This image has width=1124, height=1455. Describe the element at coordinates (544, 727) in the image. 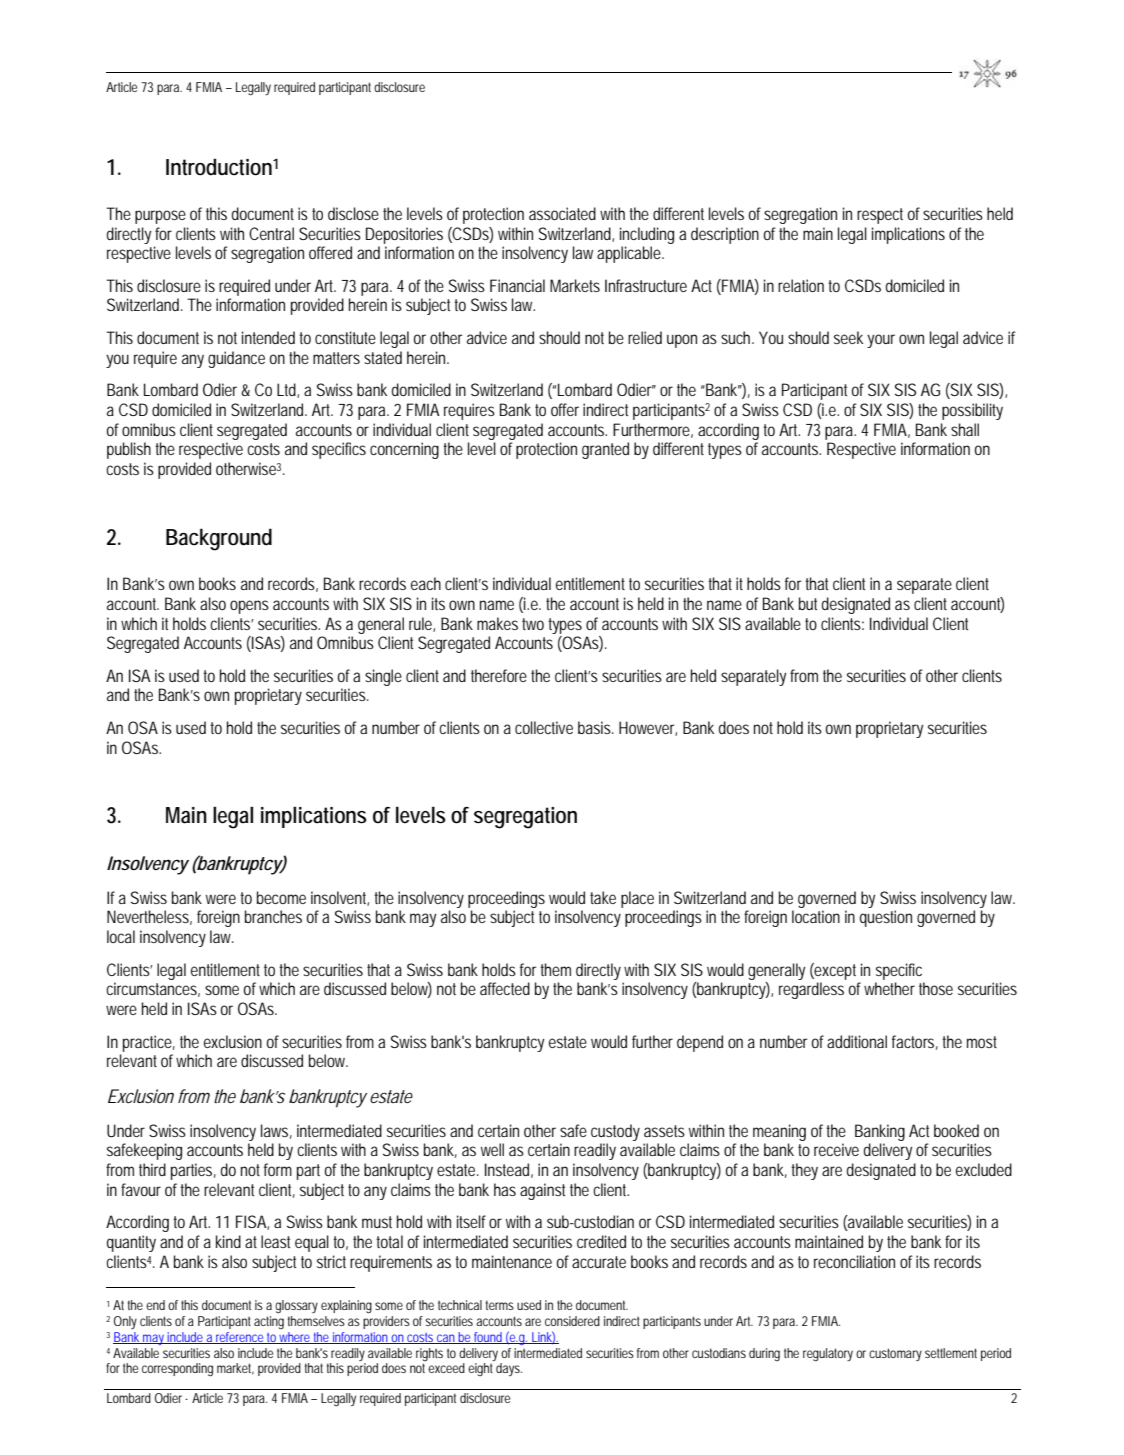

I see `collective` at that location.
